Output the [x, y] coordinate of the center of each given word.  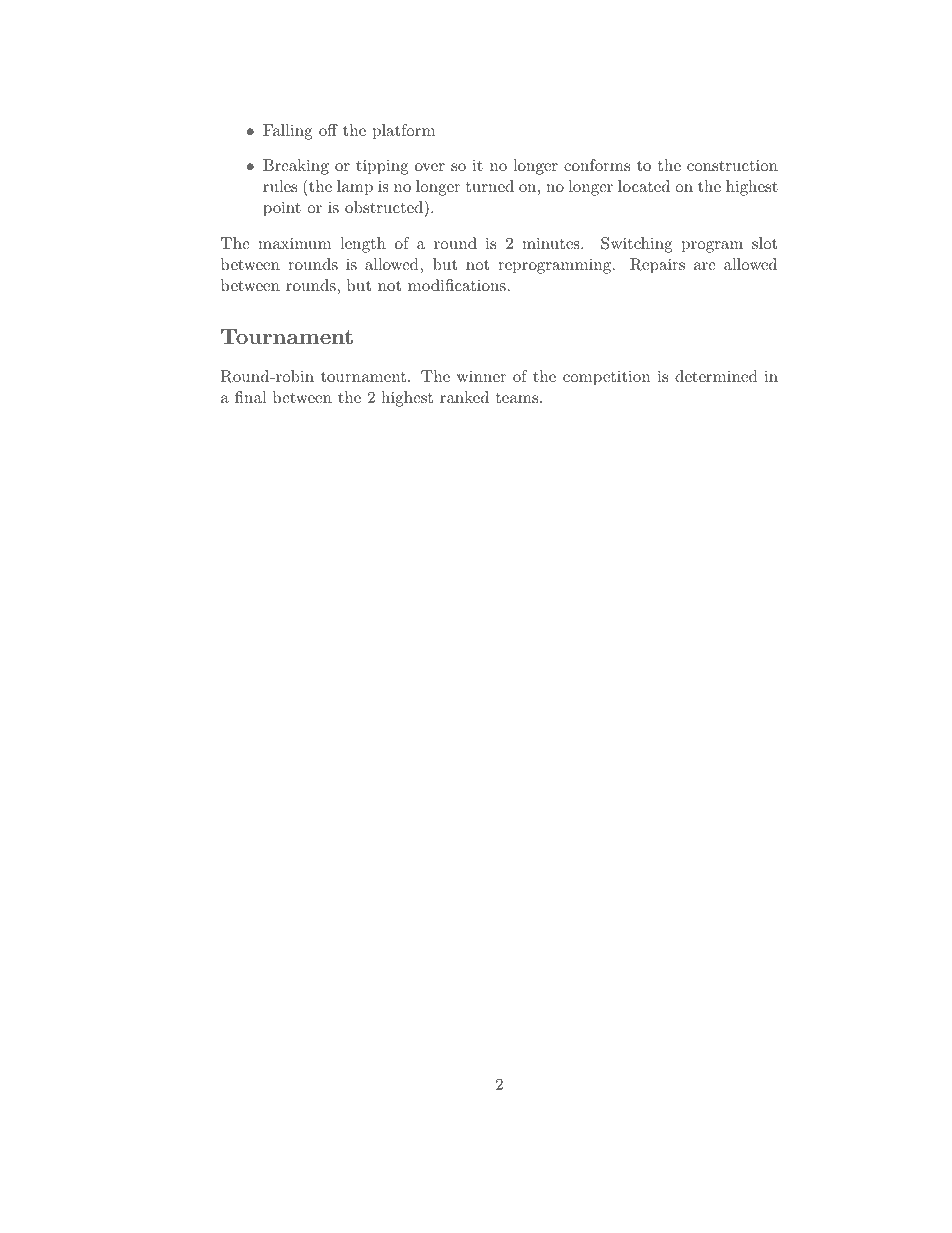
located [644, 186]
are [705, 266]
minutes [552, 243]
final [250, 397]
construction [732, 165]
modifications [457, 285]
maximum [294, 243]
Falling [288, 132]
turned [490, 186]
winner [481, 376]
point [282, 209]
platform [404, 132]
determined [716, 376]
